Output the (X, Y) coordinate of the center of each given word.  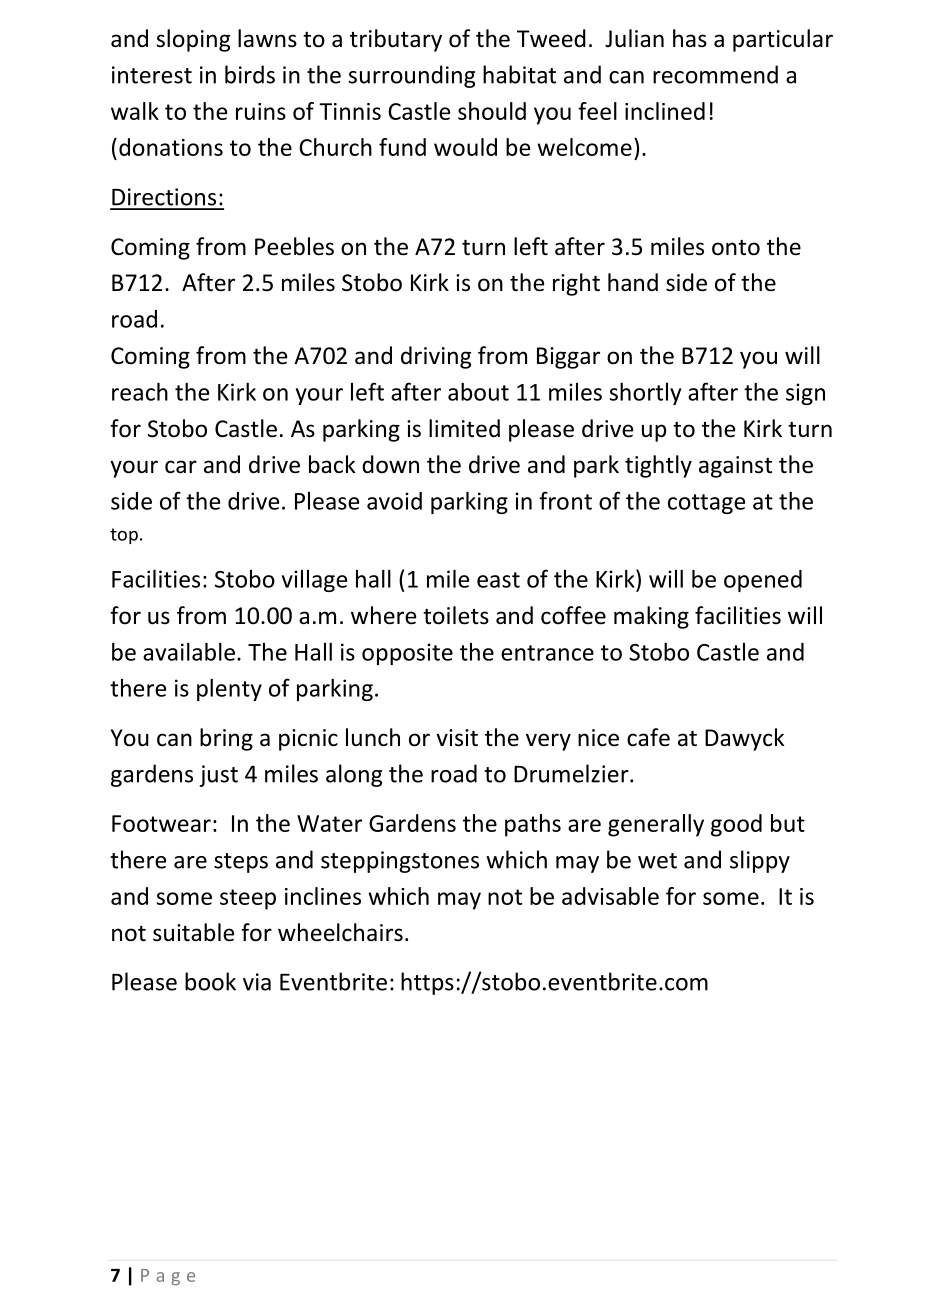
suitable (193, 932)
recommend (715, 74)
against (735, 467)
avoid (394, 501)
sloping (193, 40)
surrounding (411, 76)
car (181, 467)
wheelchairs (340, 932)
